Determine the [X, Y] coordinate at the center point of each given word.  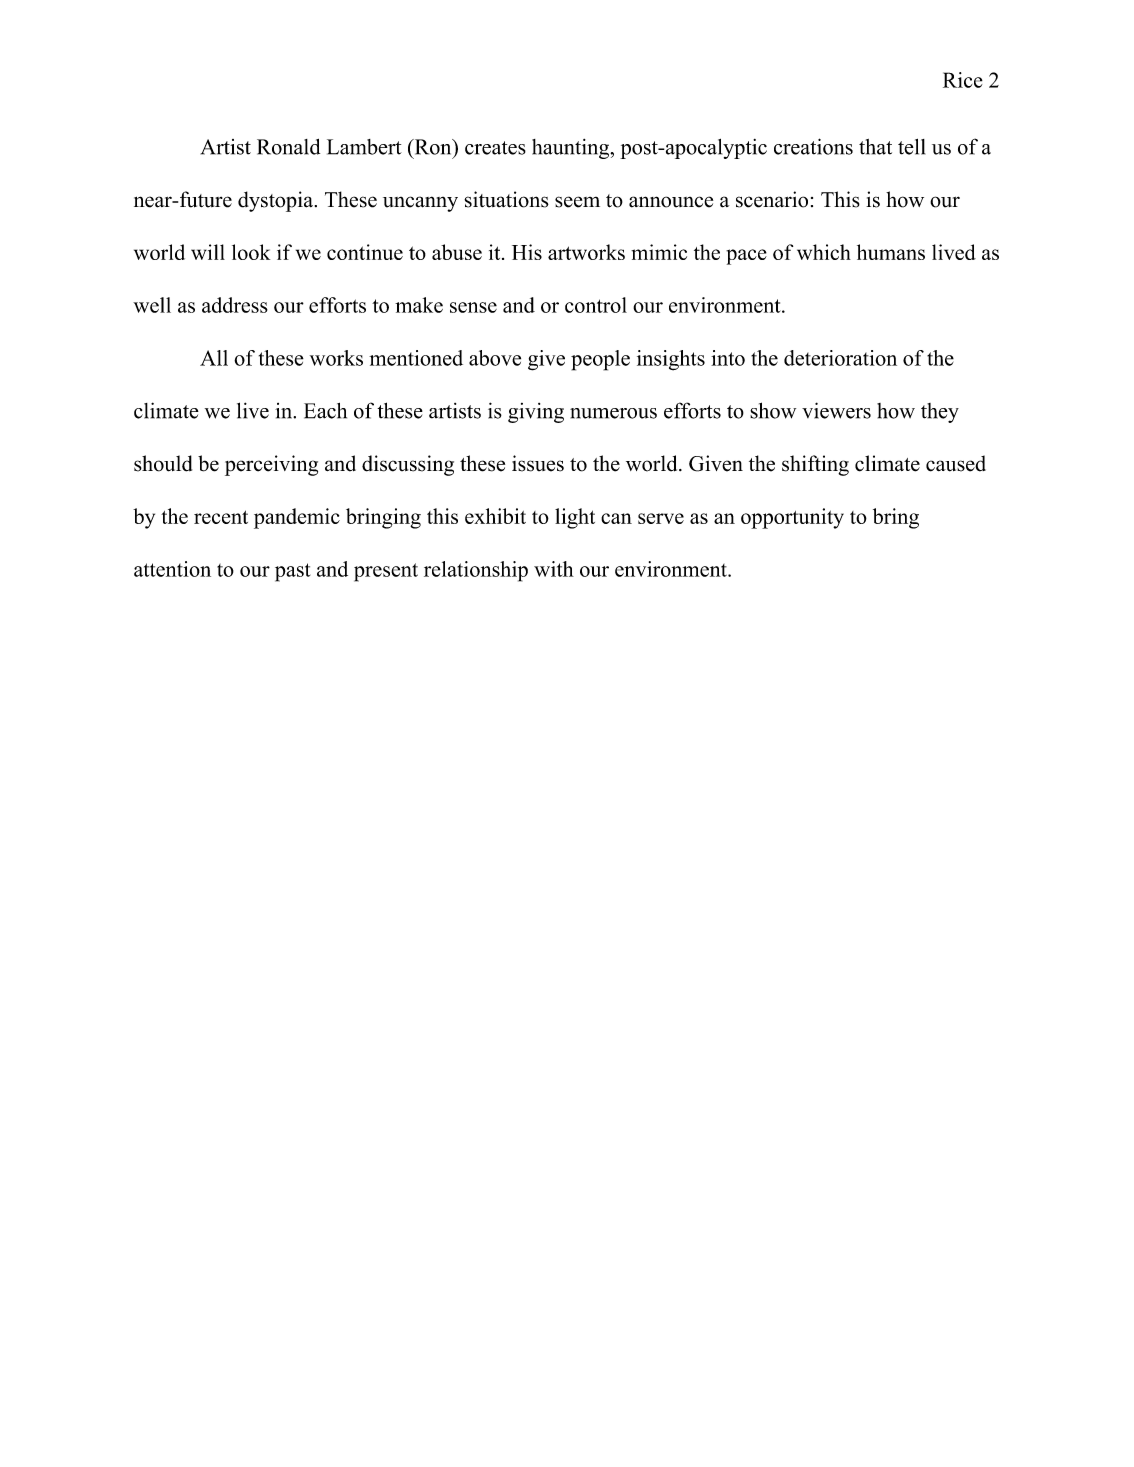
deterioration [840, 358]
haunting [571, 149]
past [292, 572]
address [235, 305]
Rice [963, 80]
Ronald [288, 147]
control [596, 305]
